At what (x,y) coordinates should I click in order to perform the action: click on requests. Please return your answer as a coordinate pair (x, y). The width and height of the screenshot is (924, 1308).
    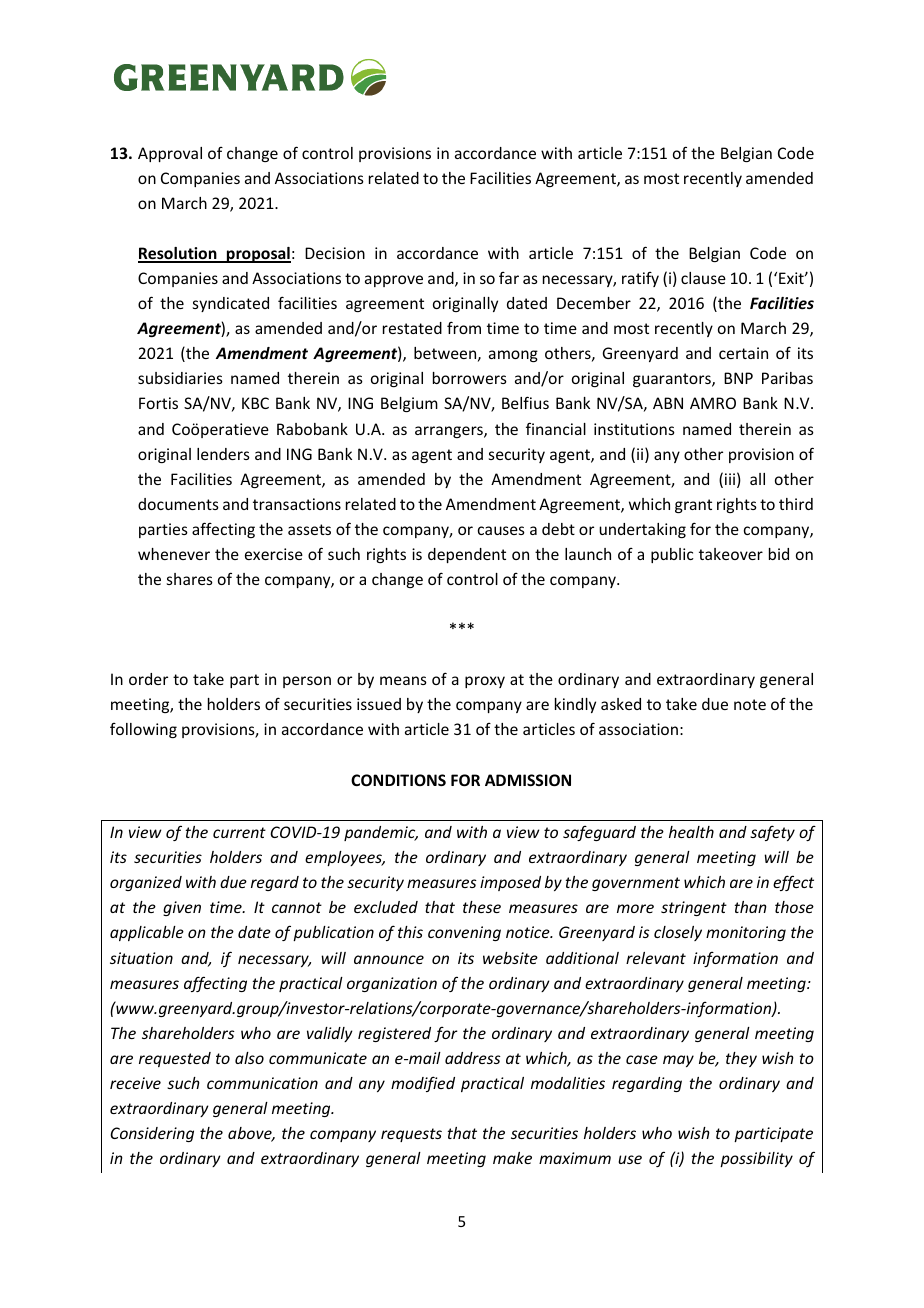
    Looking at the image, I should click on (411, 1135).
